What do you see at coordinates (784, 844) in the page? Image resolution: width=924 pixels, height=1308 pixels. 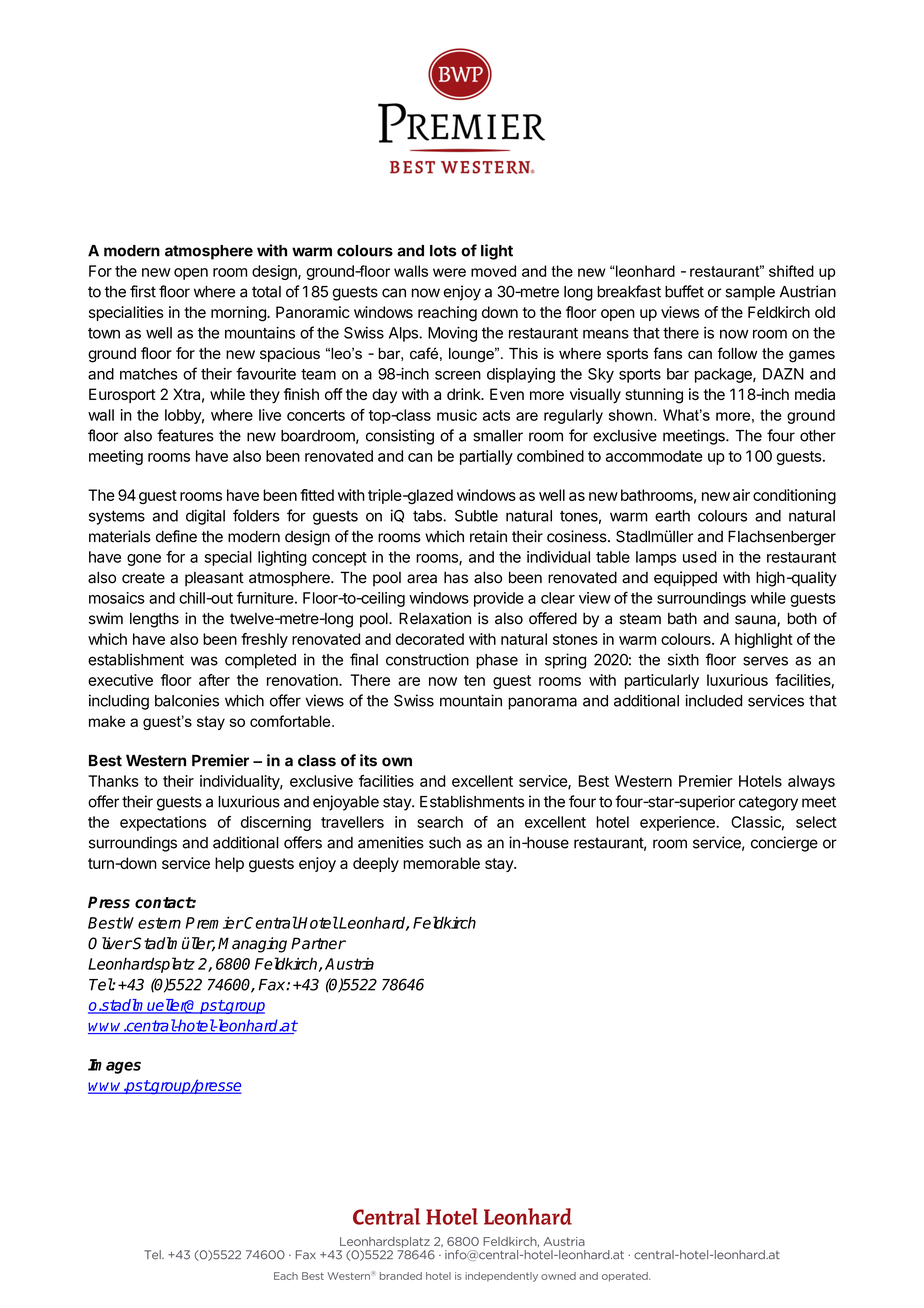 I see `concierge` at bounding box center [784, 844].
